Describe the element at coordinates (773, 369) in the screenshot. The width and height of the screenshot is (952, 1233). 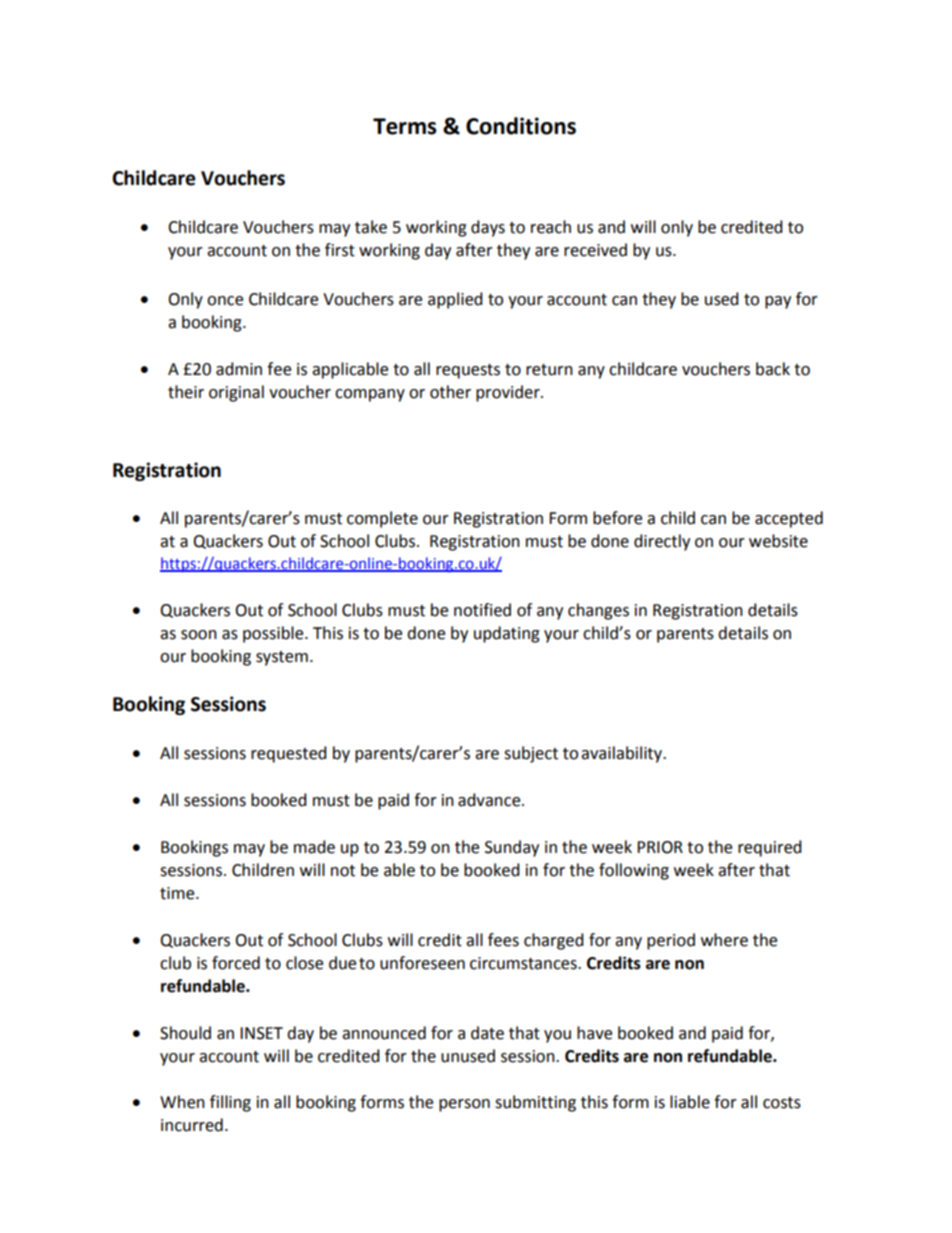
I see `back` at that location.
